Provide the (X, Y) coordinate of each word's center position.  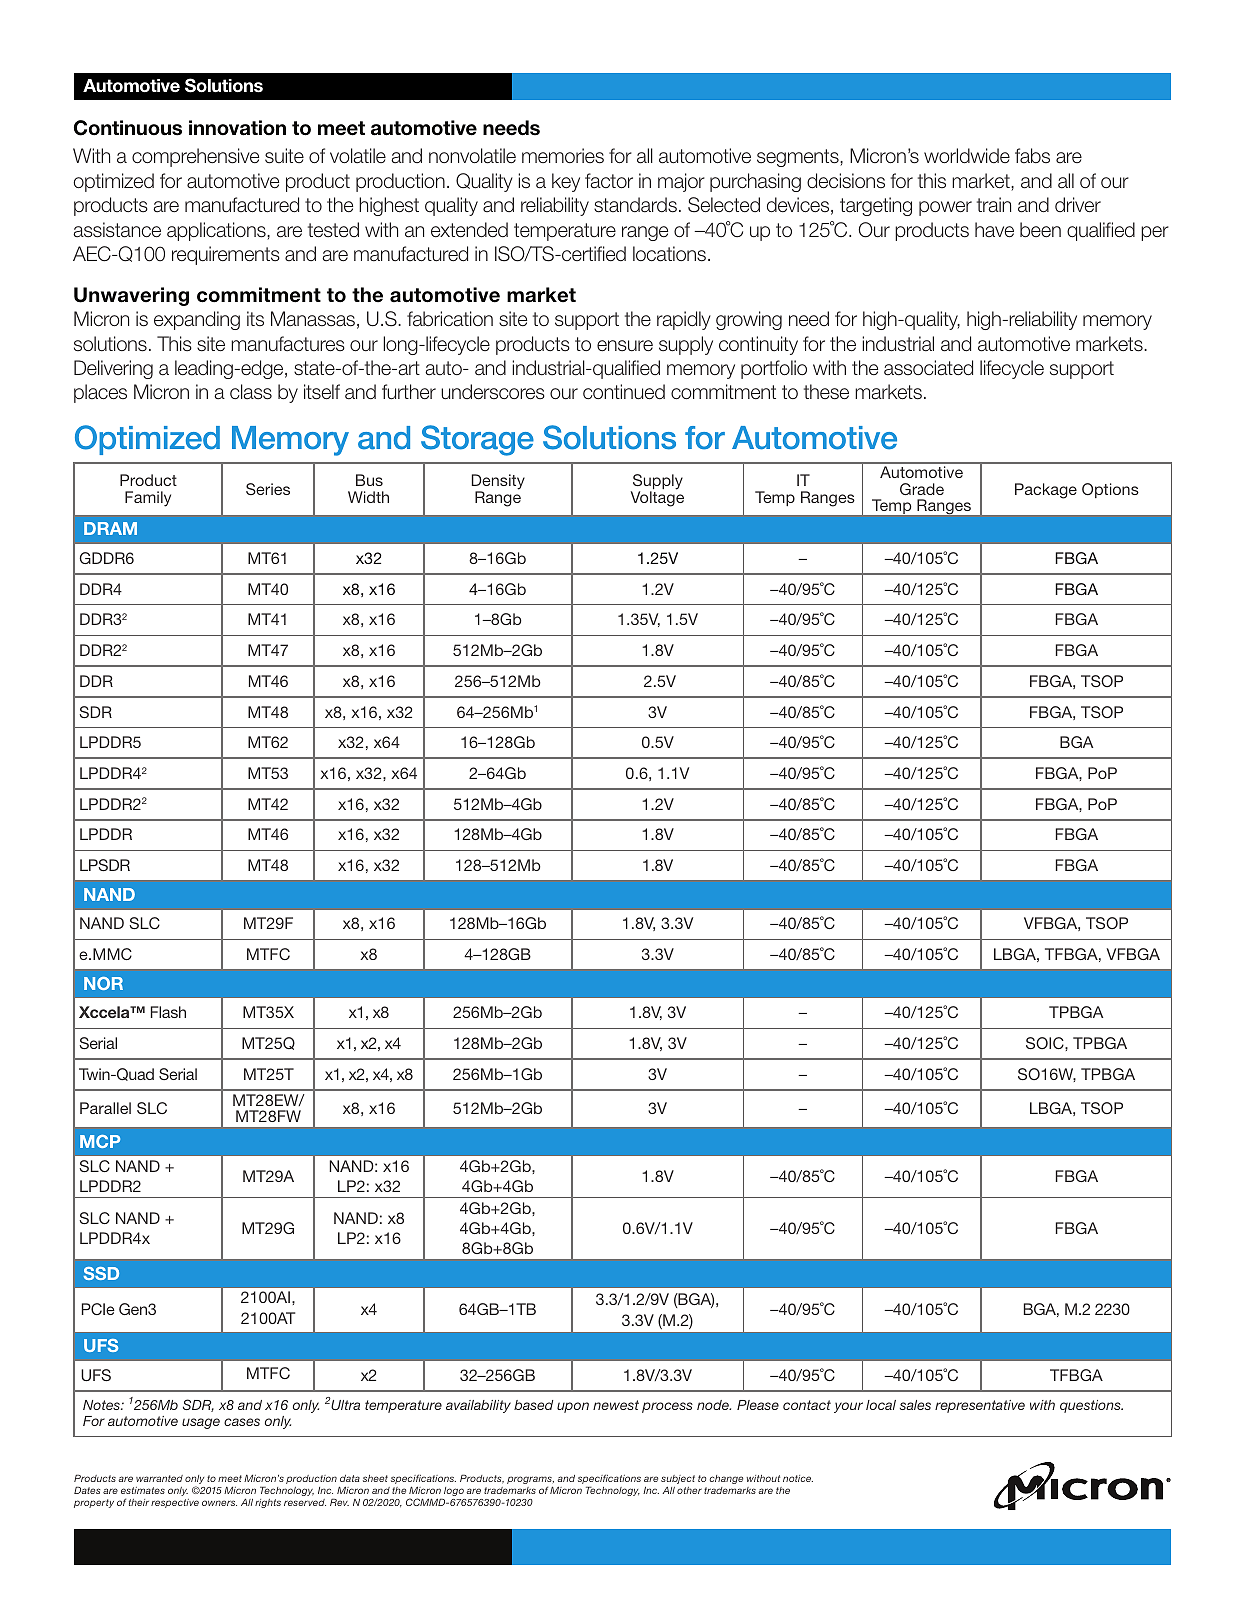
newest (616, 1405)
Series (268, 489)
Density (498, 483)
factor (609, 181)
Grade (922, 489)
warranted (159, 1478)
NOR (103, 983)
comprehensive (195, 157)
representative (980, 1406)
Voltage (657, 498)
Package (1046, 491)
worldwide (967, 156)
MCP (100, 1141)
